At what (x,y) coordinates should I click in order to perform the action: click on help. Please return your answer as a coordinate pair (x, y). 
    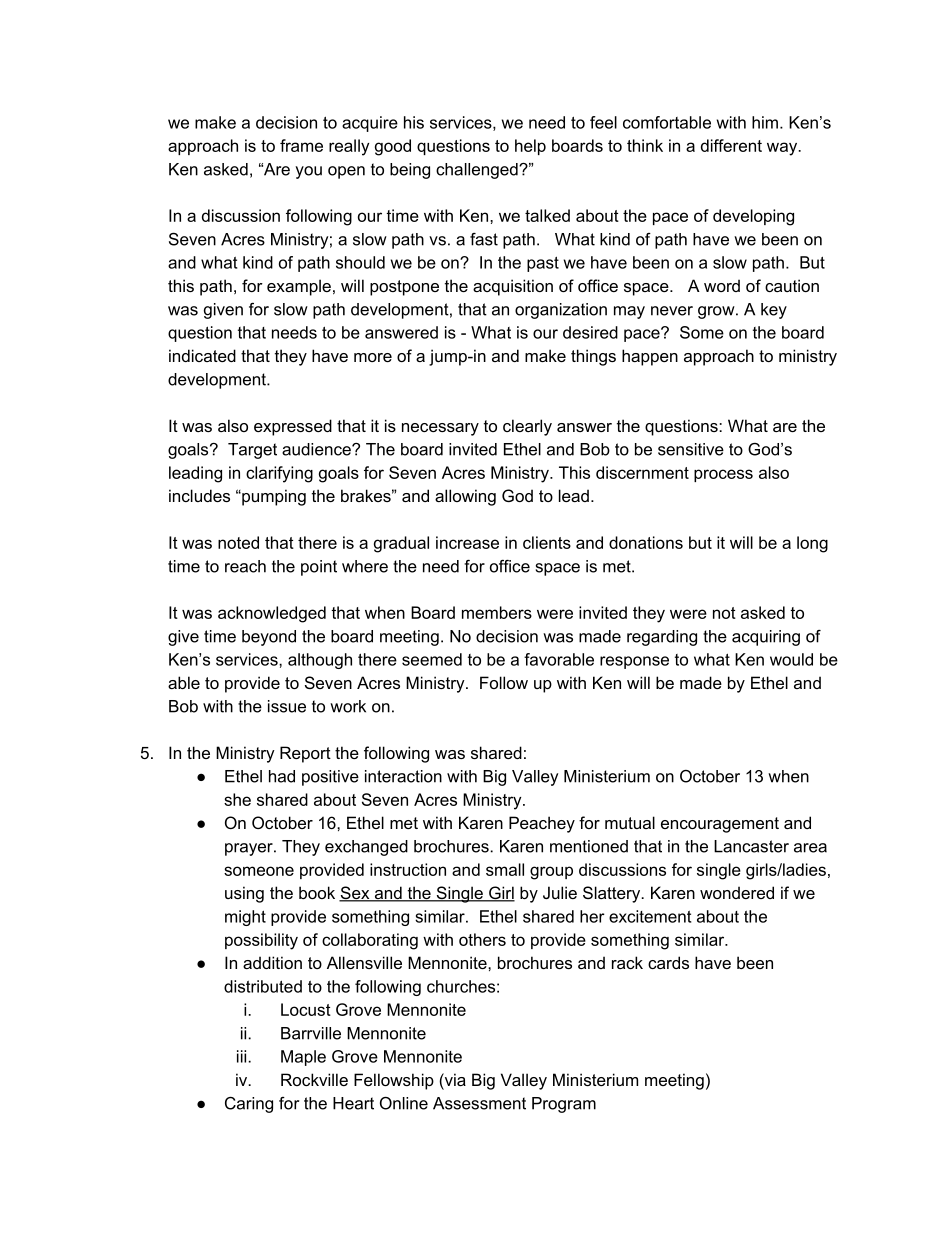
    Looking at the image, I should click on (530, 147).
